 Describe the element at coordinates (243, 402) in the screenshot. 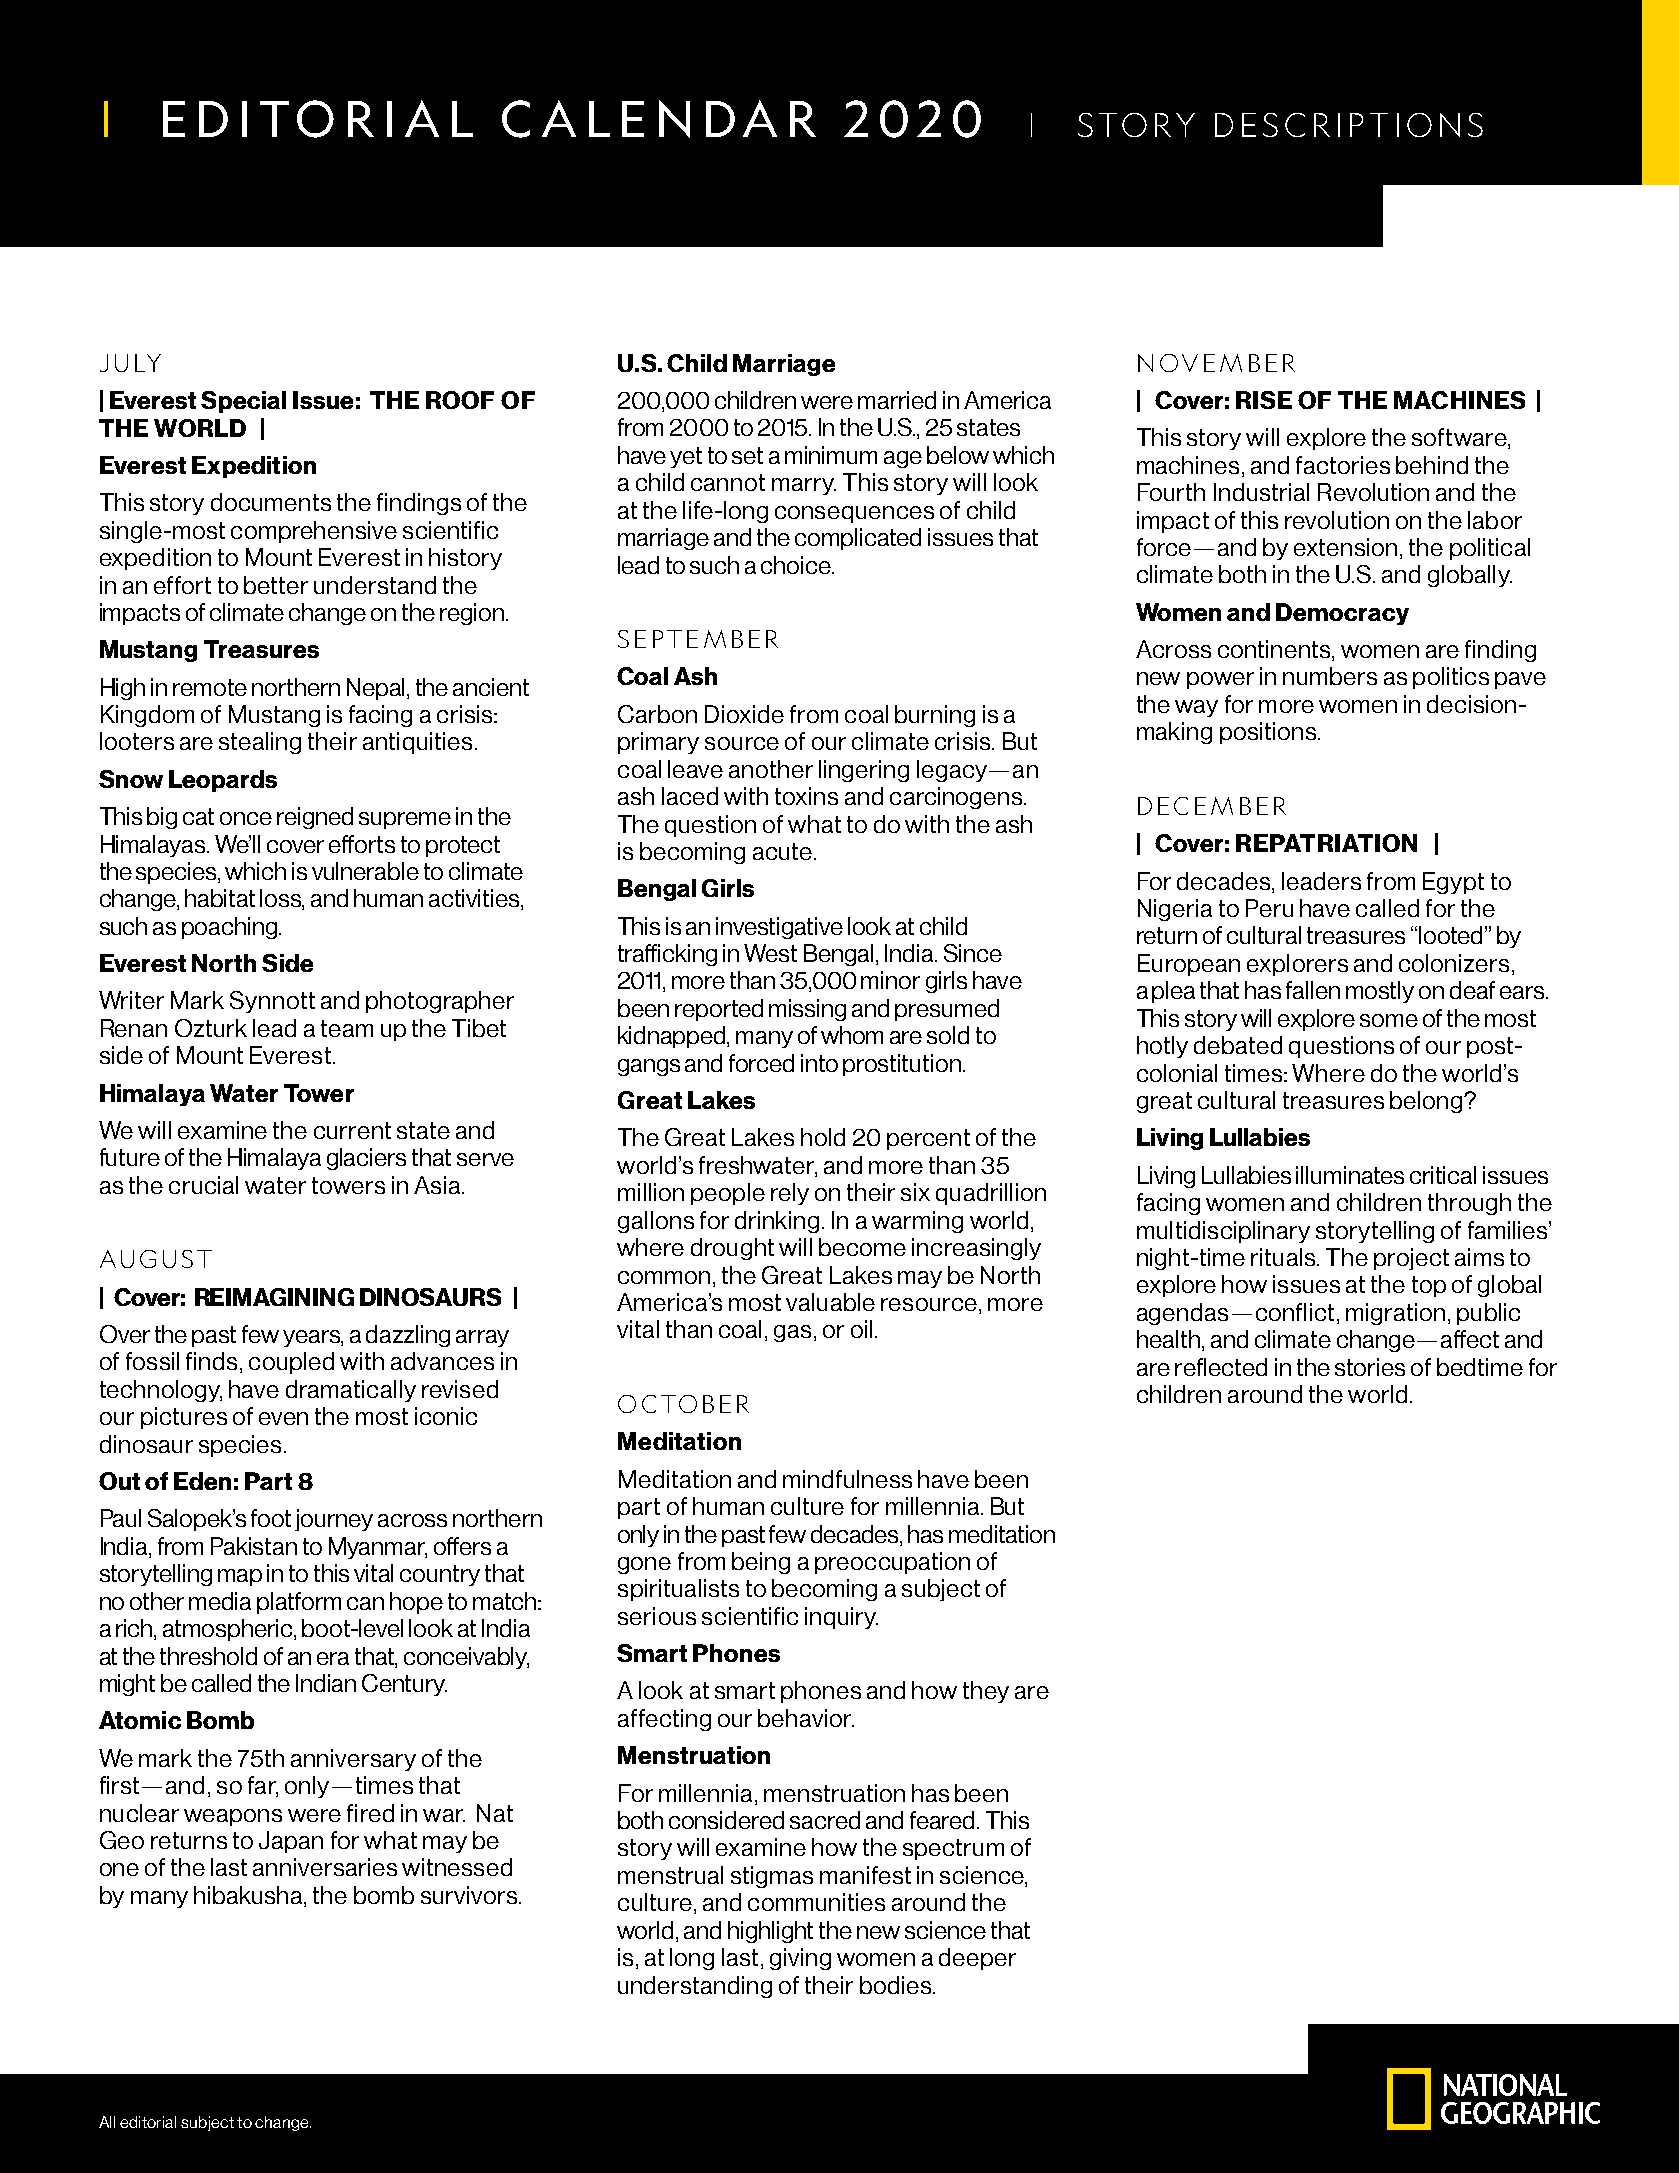

I see `Special` at that location.
